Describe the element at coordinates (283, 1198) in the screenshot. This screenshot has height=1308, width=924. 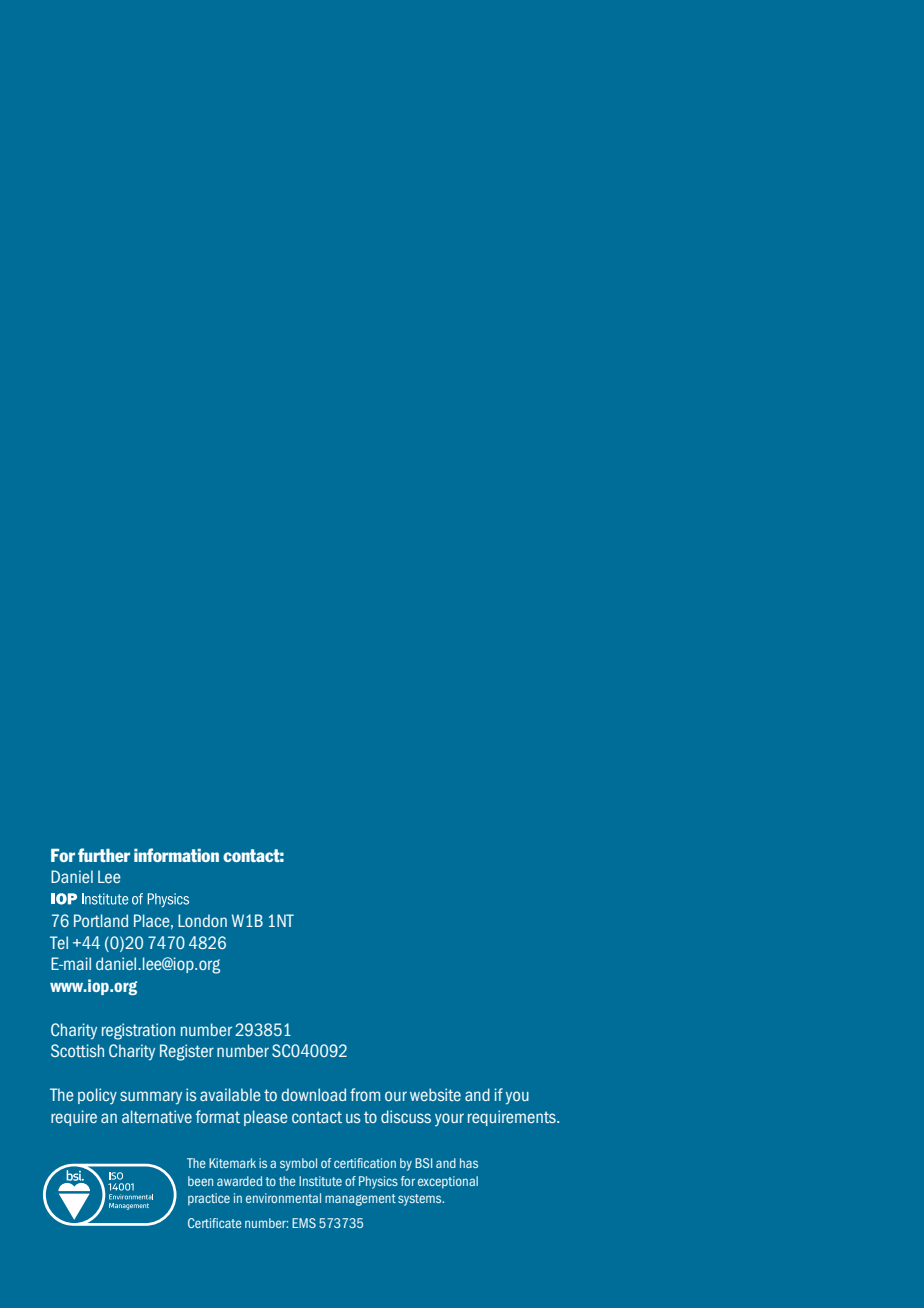
I see `environmental` at that location.
